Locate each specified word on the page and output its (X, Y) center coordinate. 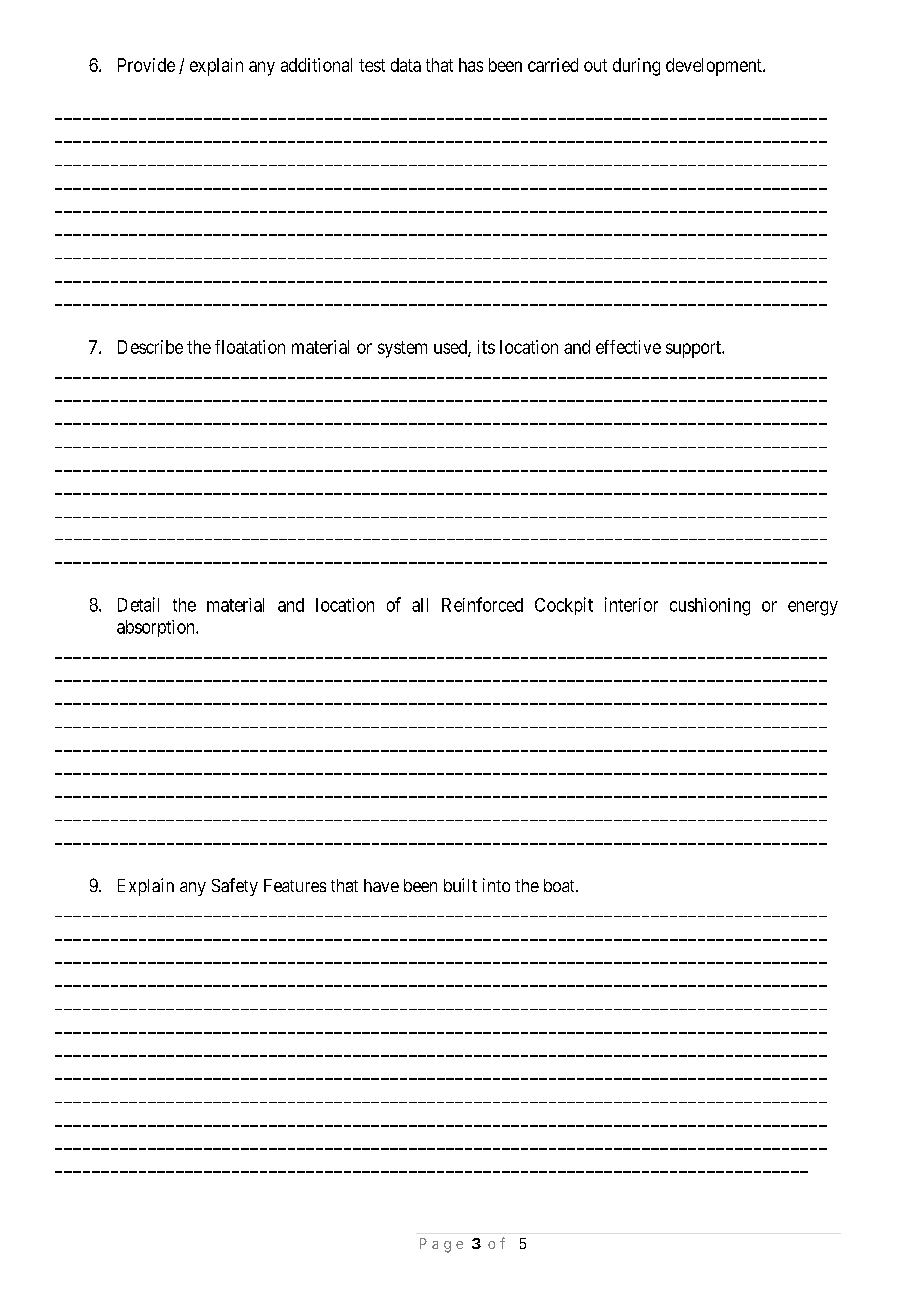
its (486, 347)
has (471, 65)
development (715, 67)
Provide (146, 65)
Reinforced (482, 604)
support (694, 349)
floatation (250, 347)
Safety (235, 887)
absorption (157, 628)
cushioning (710, 607)
